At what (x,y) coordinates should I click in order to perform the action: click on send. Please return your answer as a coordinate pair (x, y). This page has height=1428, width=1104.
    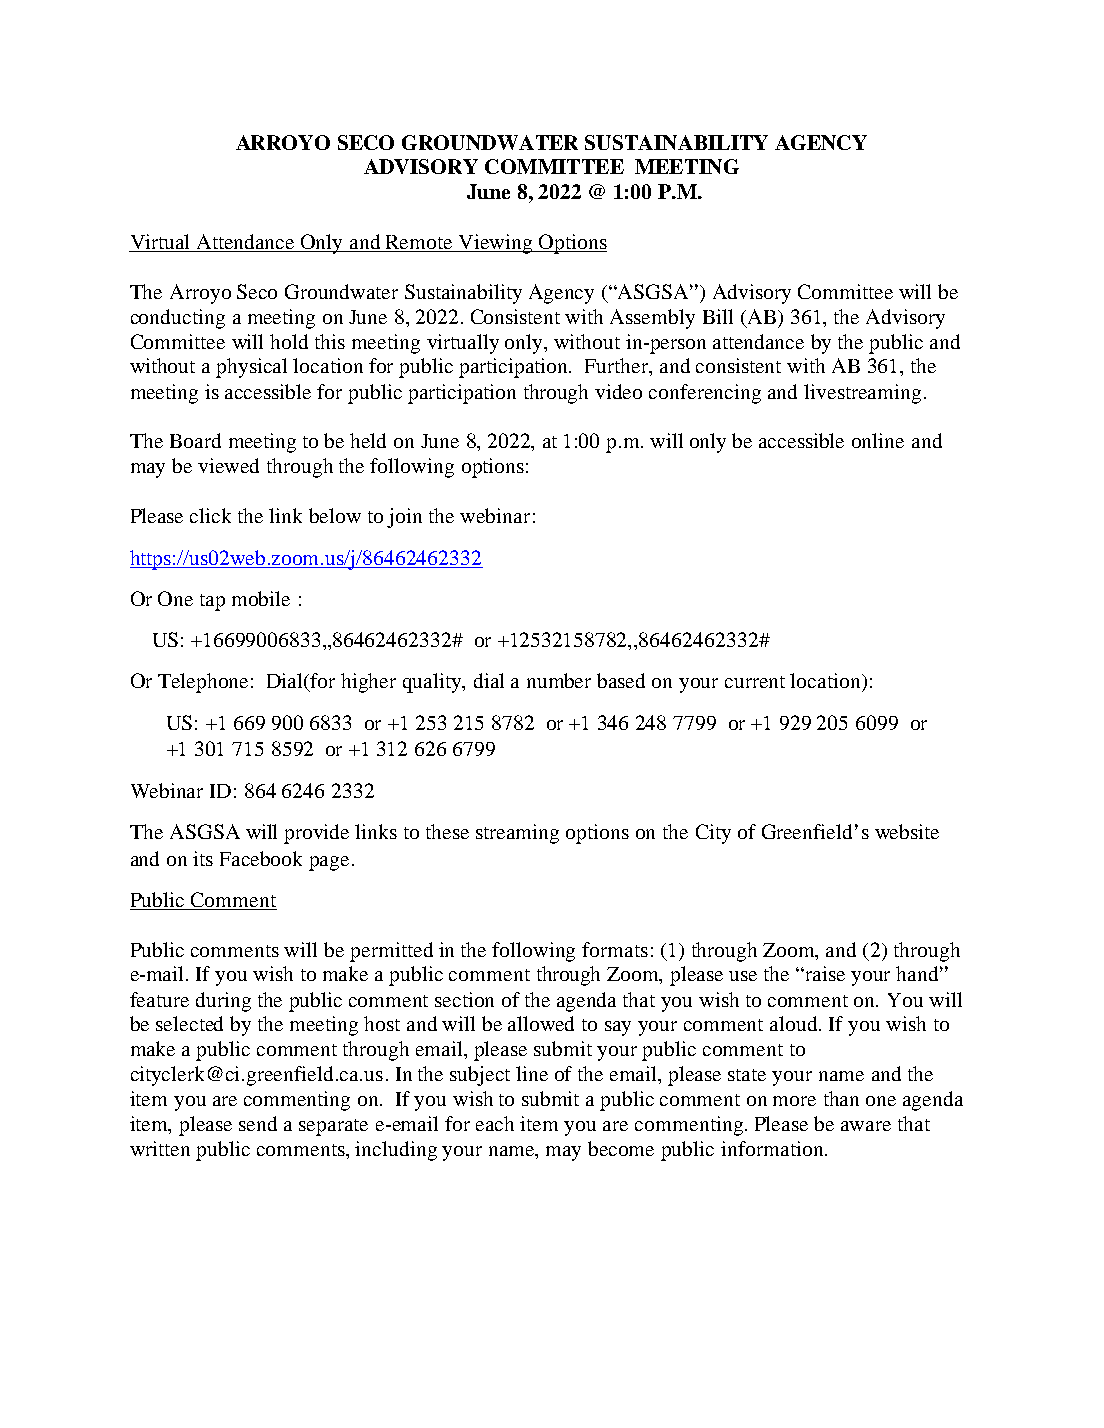
    Looking at the image, I should click on (258, 1123).
